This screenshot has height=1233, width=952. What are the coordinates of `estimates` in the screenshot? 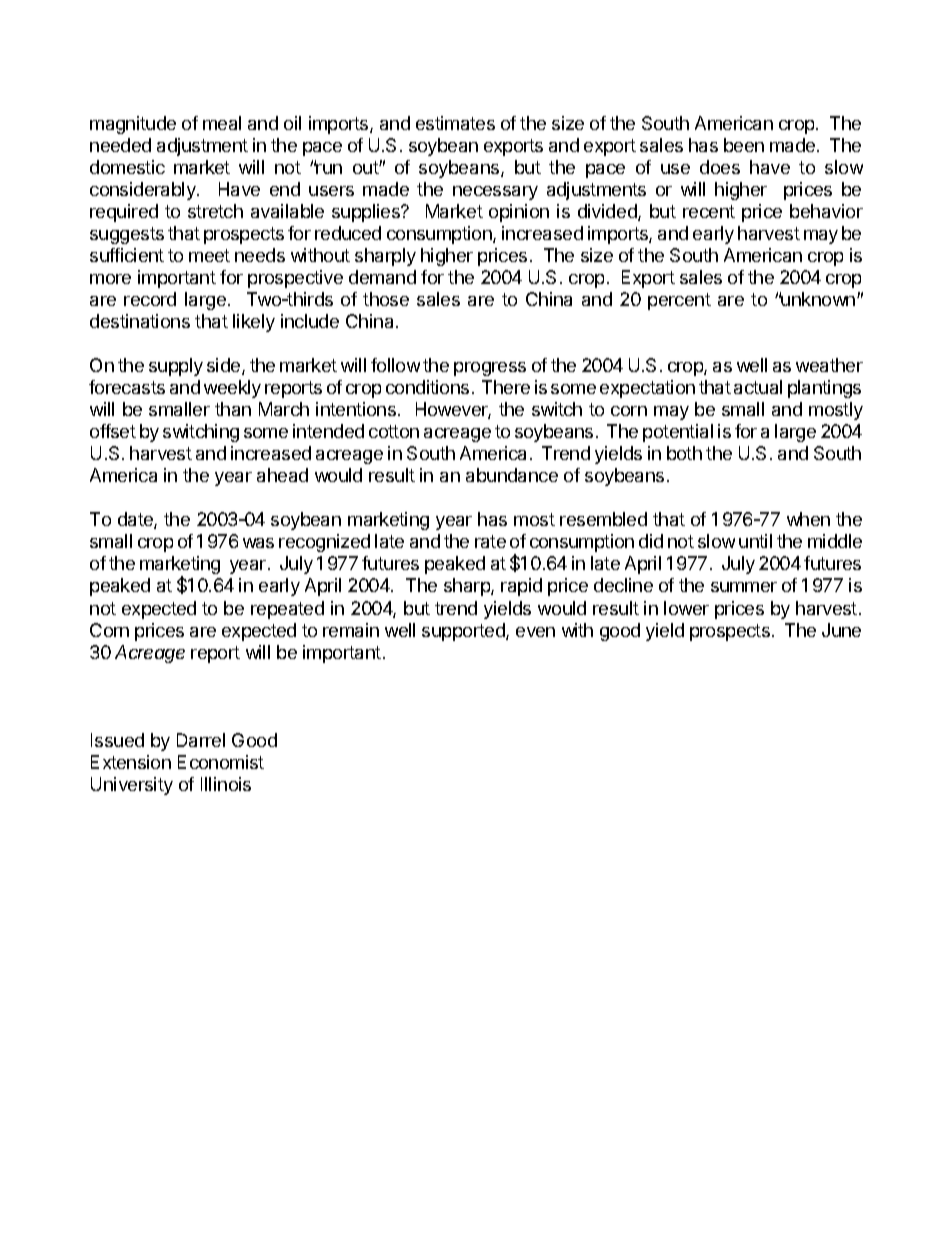 It's located at (455, 123).
